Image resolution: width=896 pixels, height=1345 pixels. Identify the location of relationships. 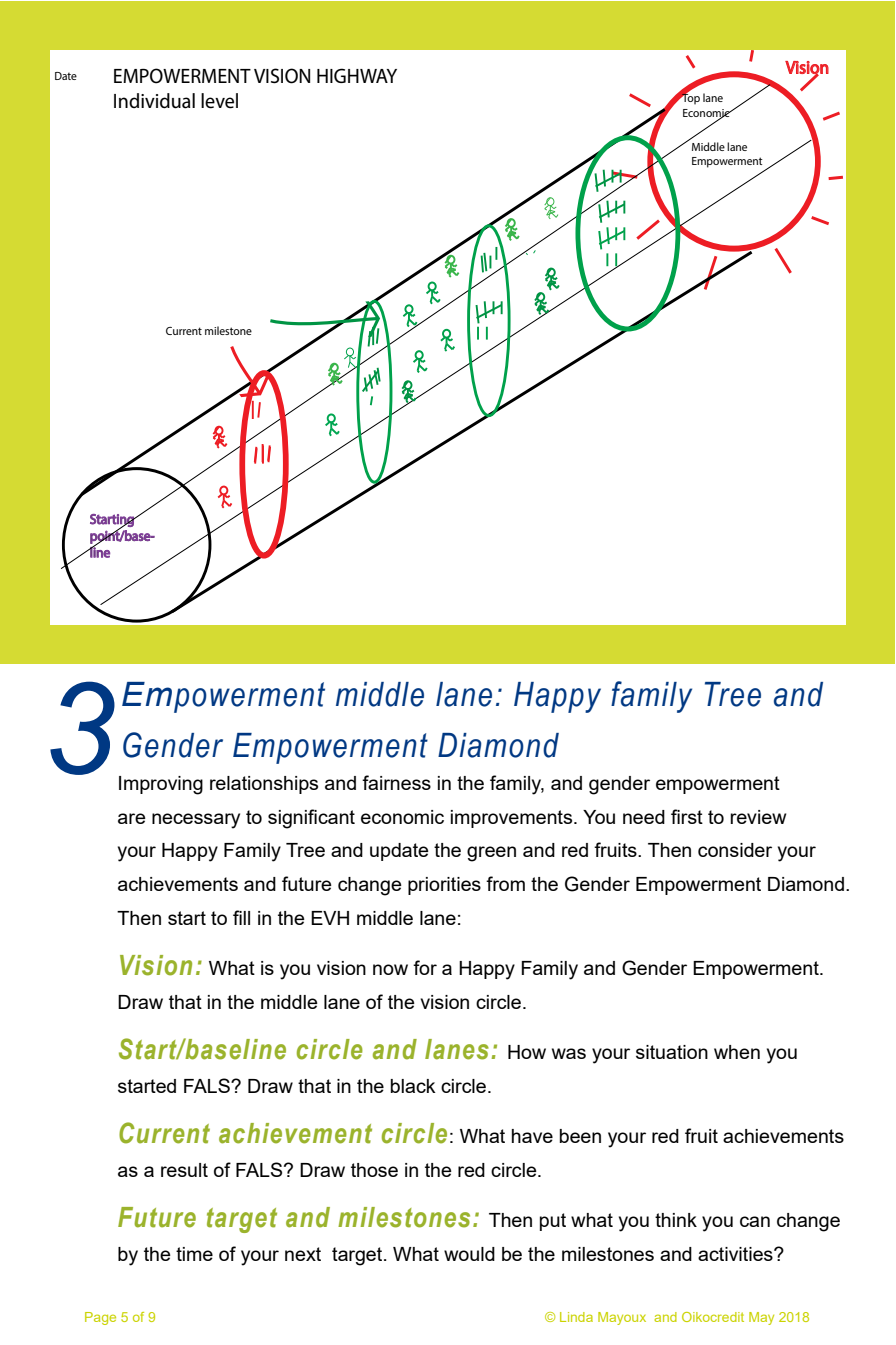
(264, 785).
